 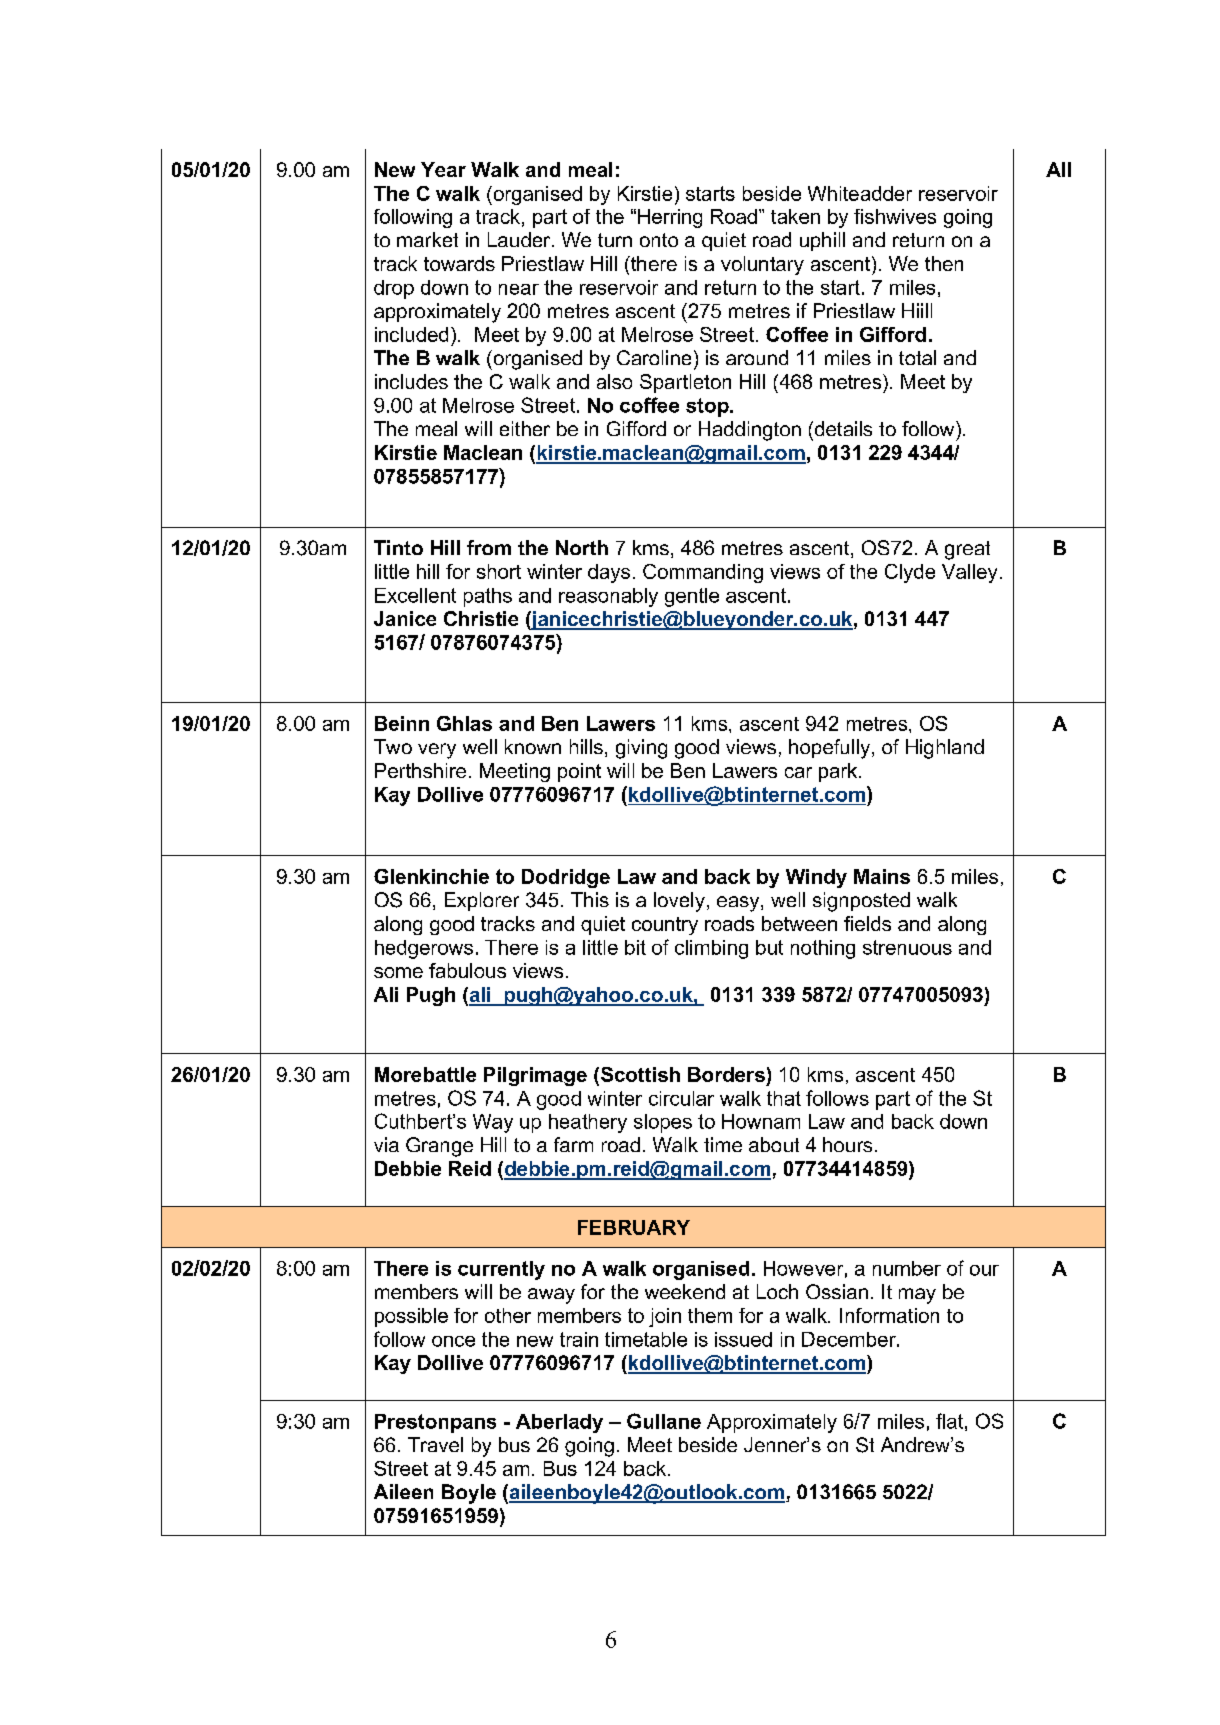 I want to click on Year, so click(x=443, y=169).
